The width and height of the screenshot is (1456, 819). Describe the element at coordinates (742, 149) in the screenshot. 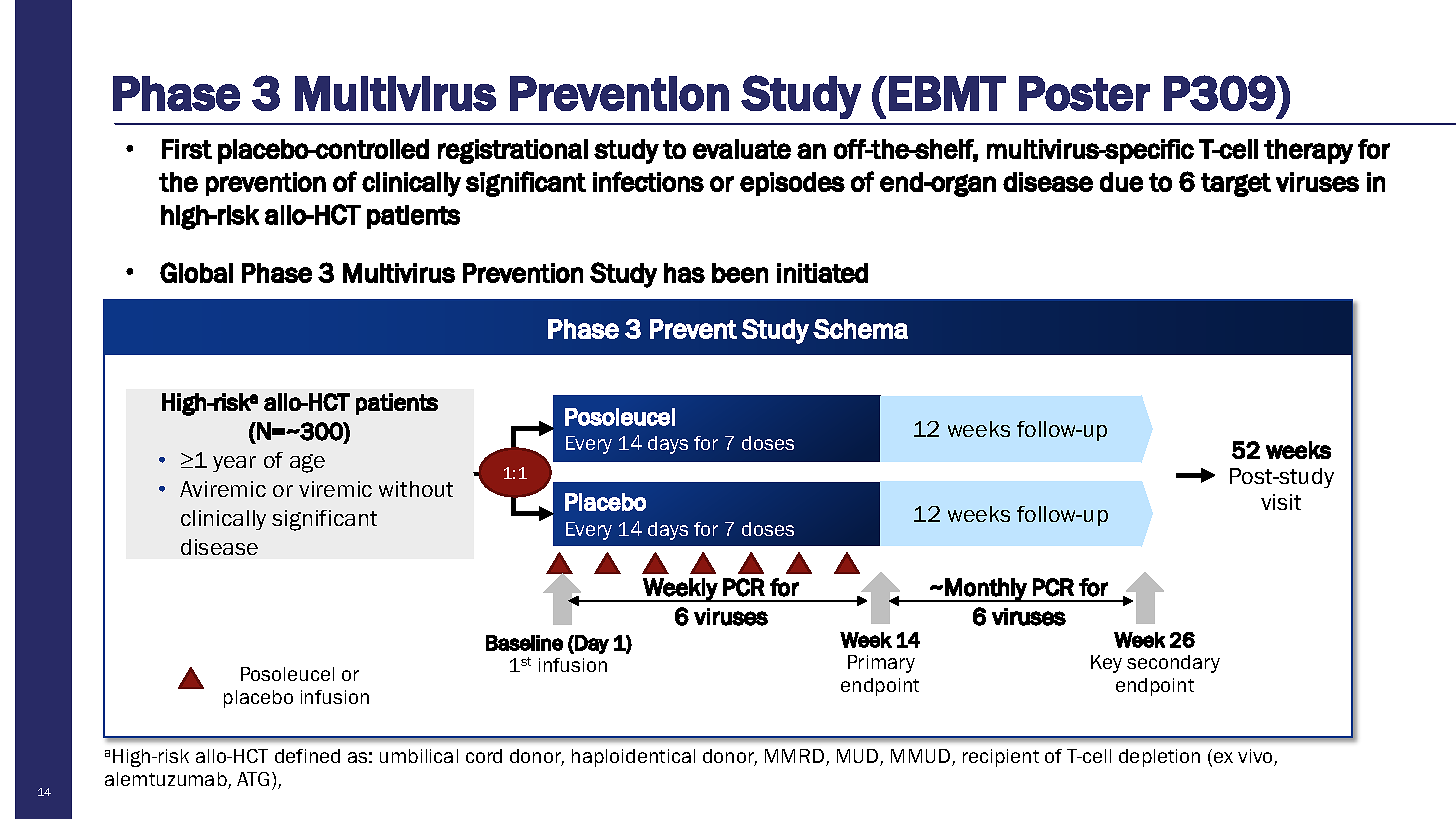

I see `evaluate` at that location.
